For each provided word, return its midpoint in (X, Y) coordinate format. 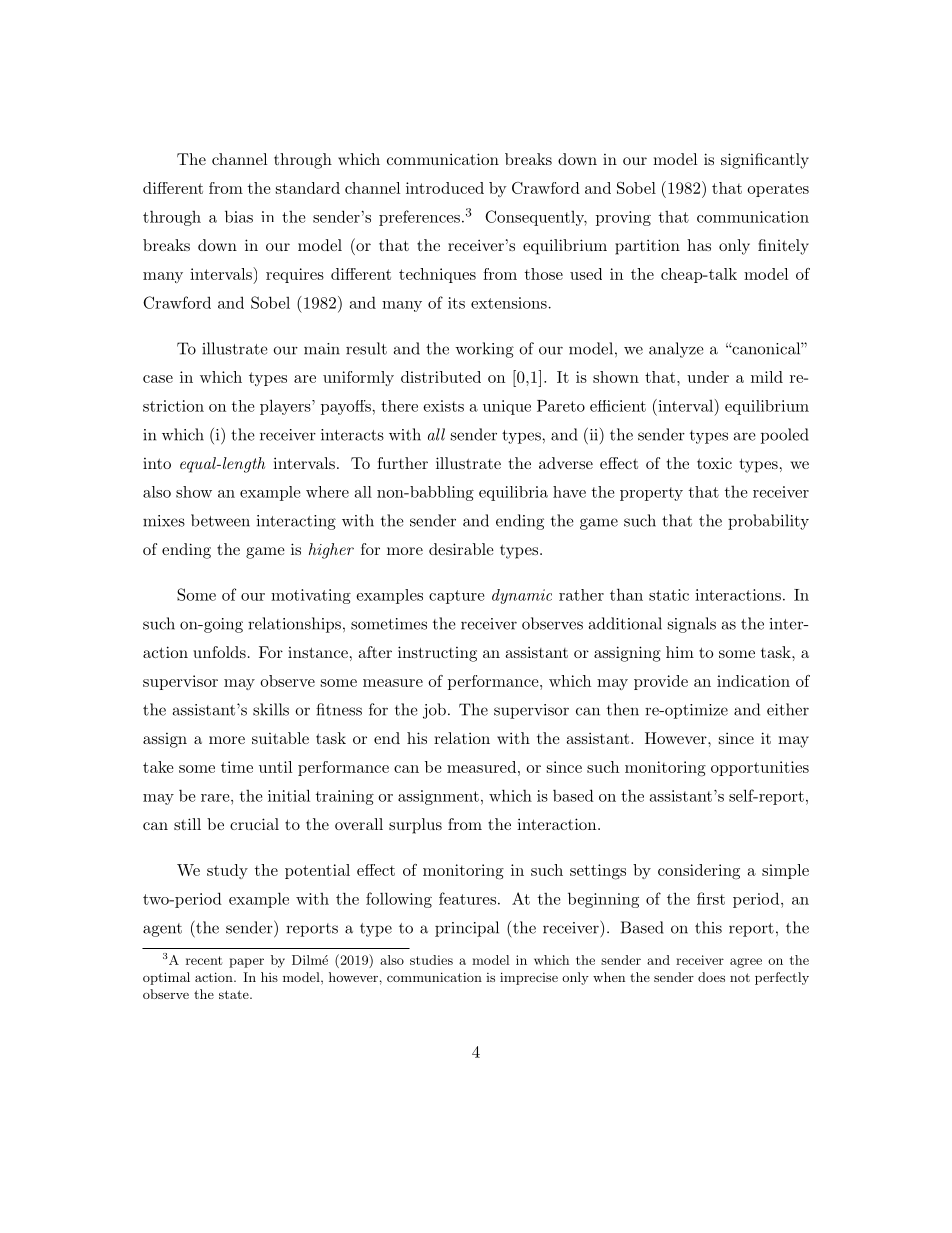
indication (753, 681)
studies (431, 960)
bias (239, 216)
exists (443, 406)
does (711, 977)
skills (271, 709)
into (157, 463)
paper (246, 963)
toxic (714, 463)
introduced (445, 188)
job (434, 711)
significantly (765, 161)
